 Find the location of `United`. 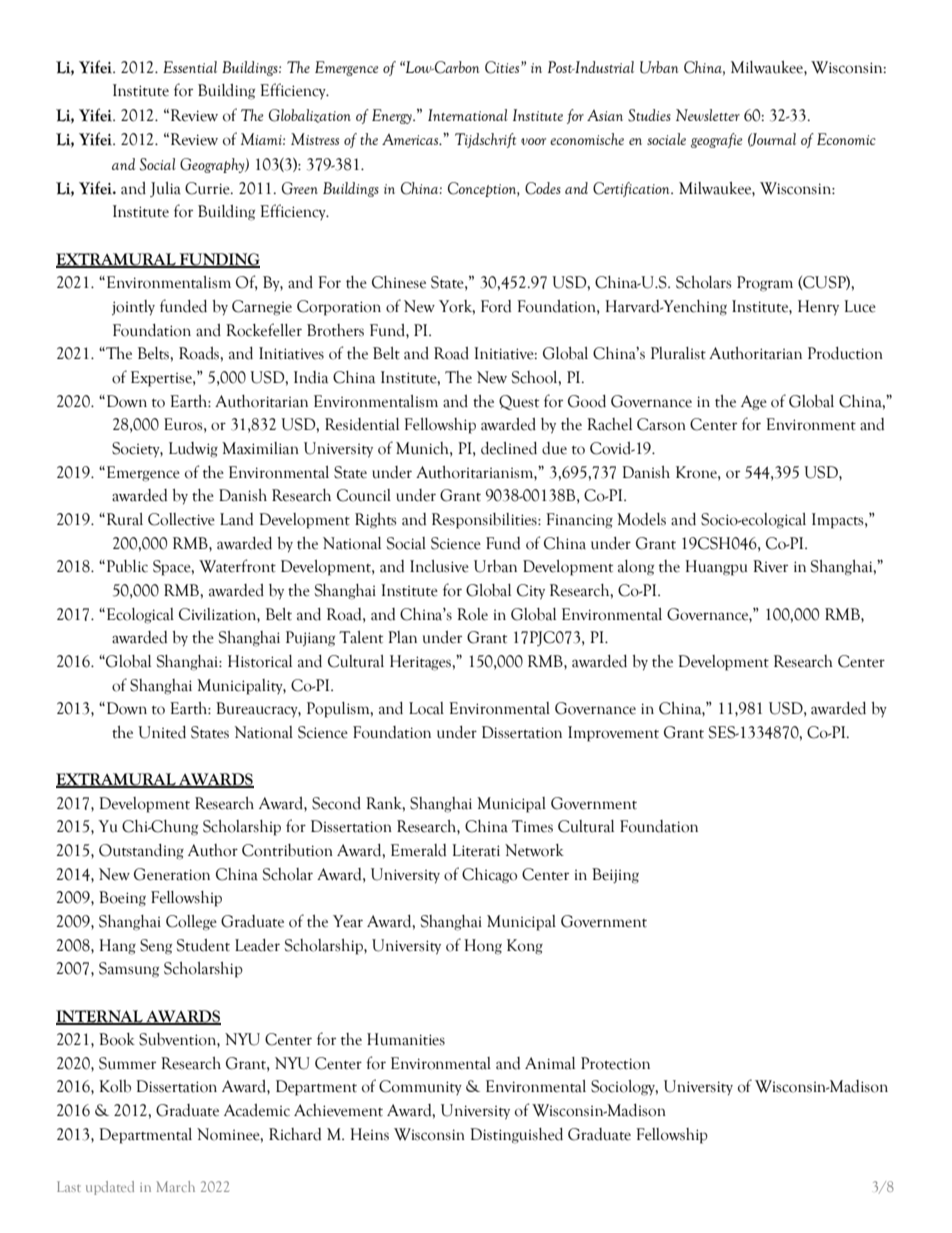

United is located at coordinates (162, 732).
